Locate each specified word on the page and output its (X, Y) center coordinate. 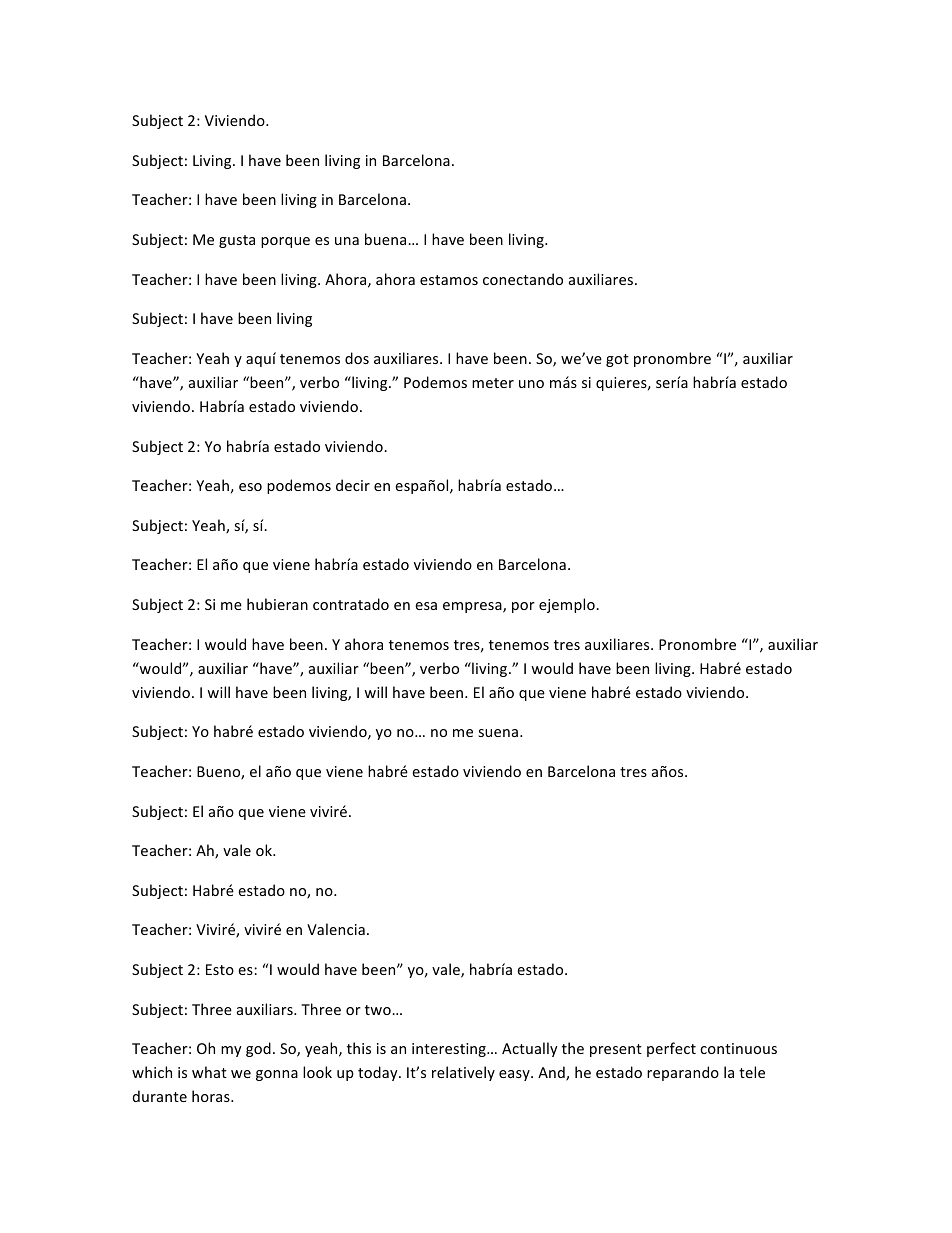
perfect (671, 1049)
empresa (473, 607)
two (379, 1010)
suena (499, 733)
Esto (220, 969)
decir (353, 485)
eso (250, 487)
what (209, 1072)
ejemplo (568, 605)
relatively (463, 1073)
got (617, 360)
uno (531, 384)
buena (387, 239)
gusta (237, 241)
